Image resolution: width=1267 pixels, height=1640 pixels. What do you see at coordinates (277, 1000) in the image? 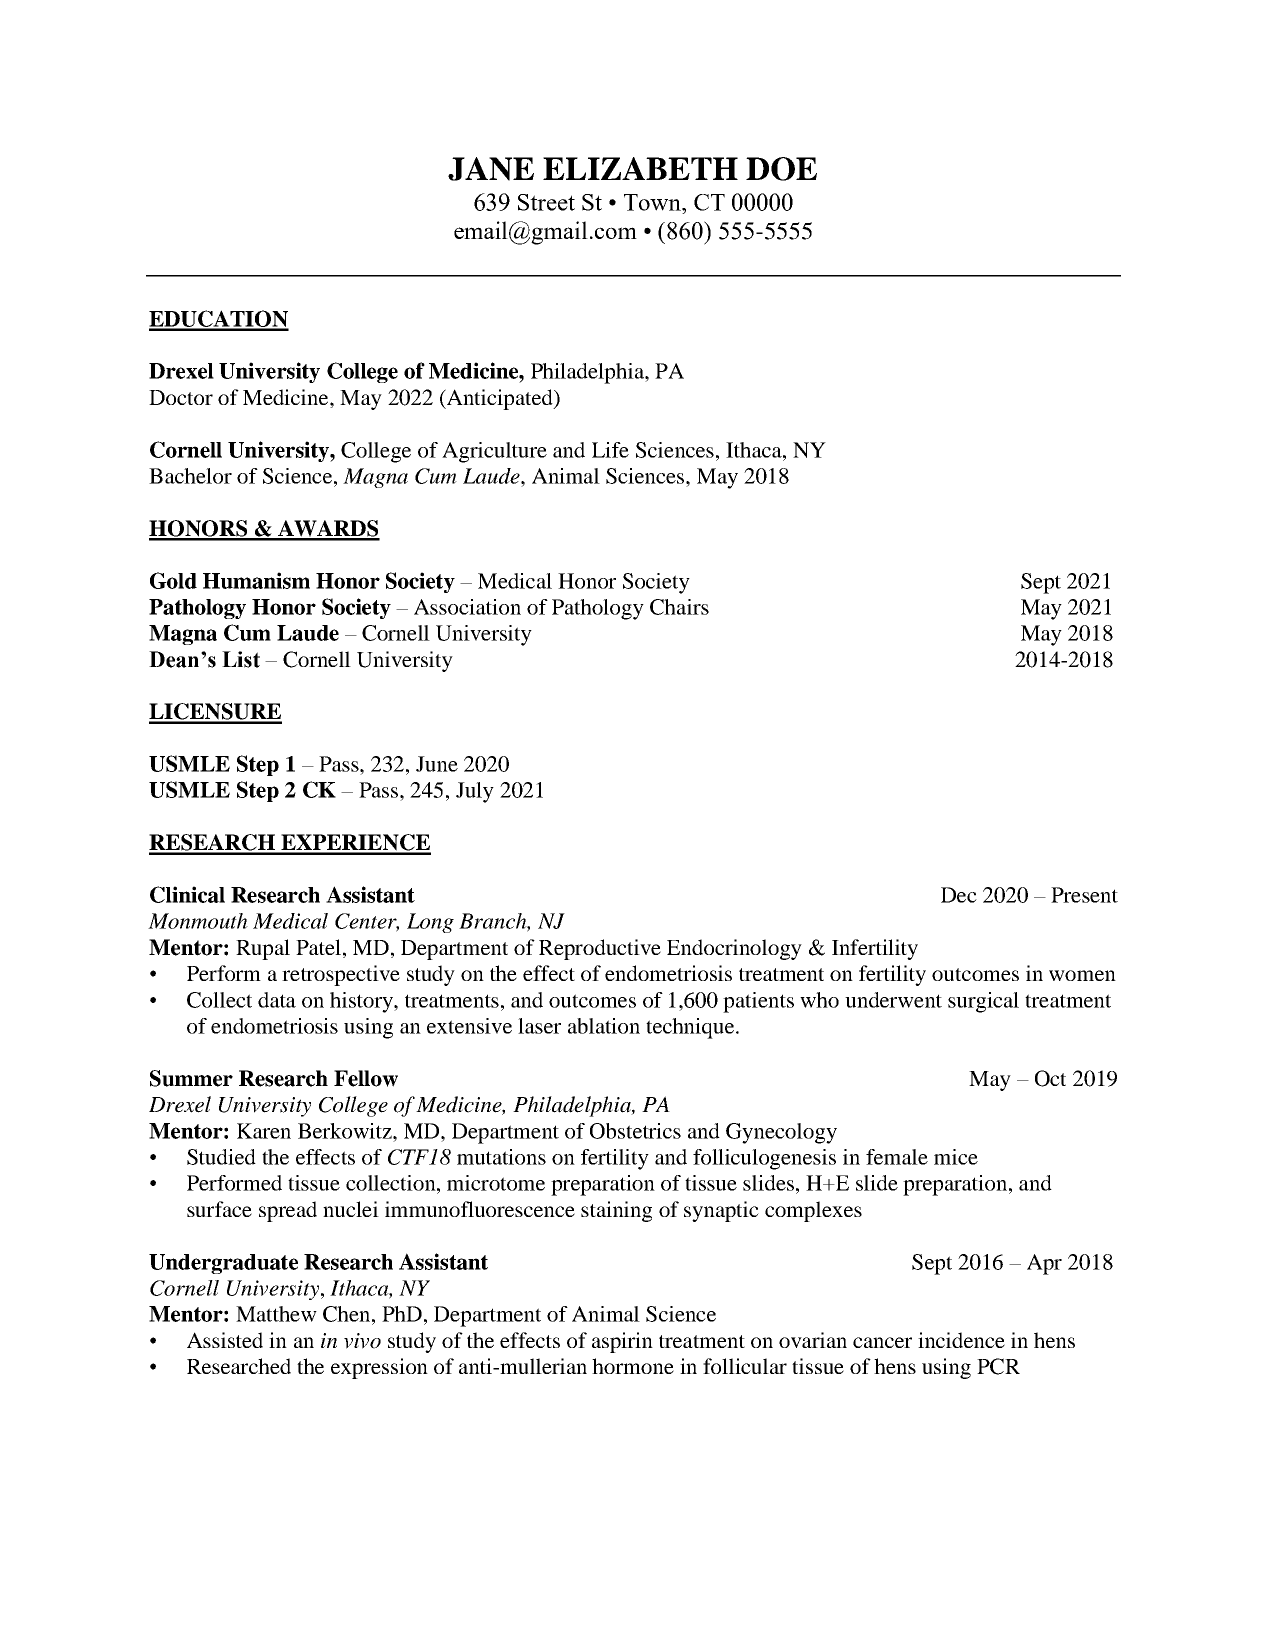
I see `data` at bounding box center [277, 1000].
